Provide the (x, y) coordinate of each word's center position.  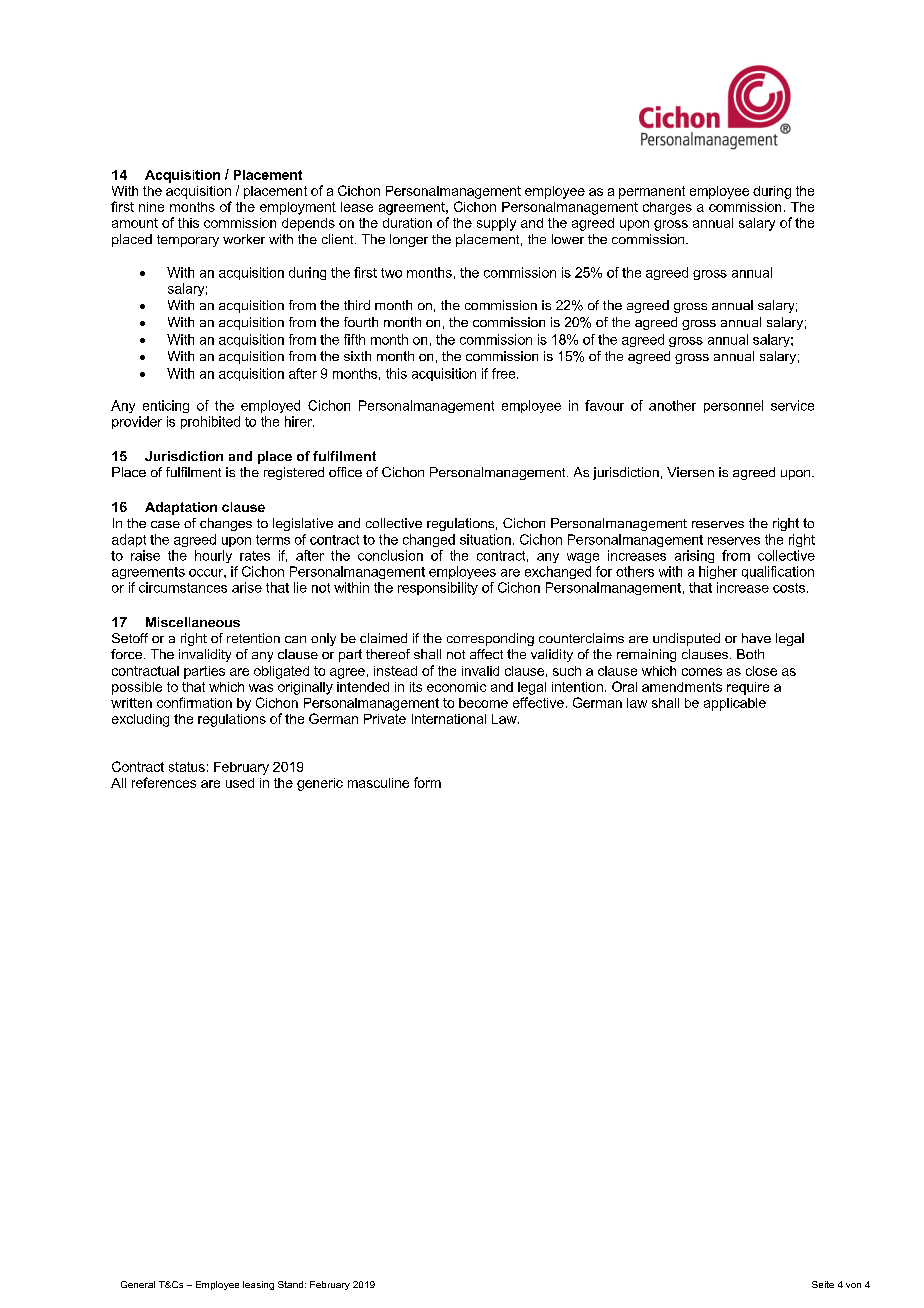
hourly (213, 556)
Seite (823, 1284)
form (427, 782)
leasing (258, 1285)
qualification (778, 572)
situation (485, 539)
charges (667, 208)
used (240, 783)
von (853, 1285)
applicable (735, 704)
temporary (188, 241)
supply (496, 224)
